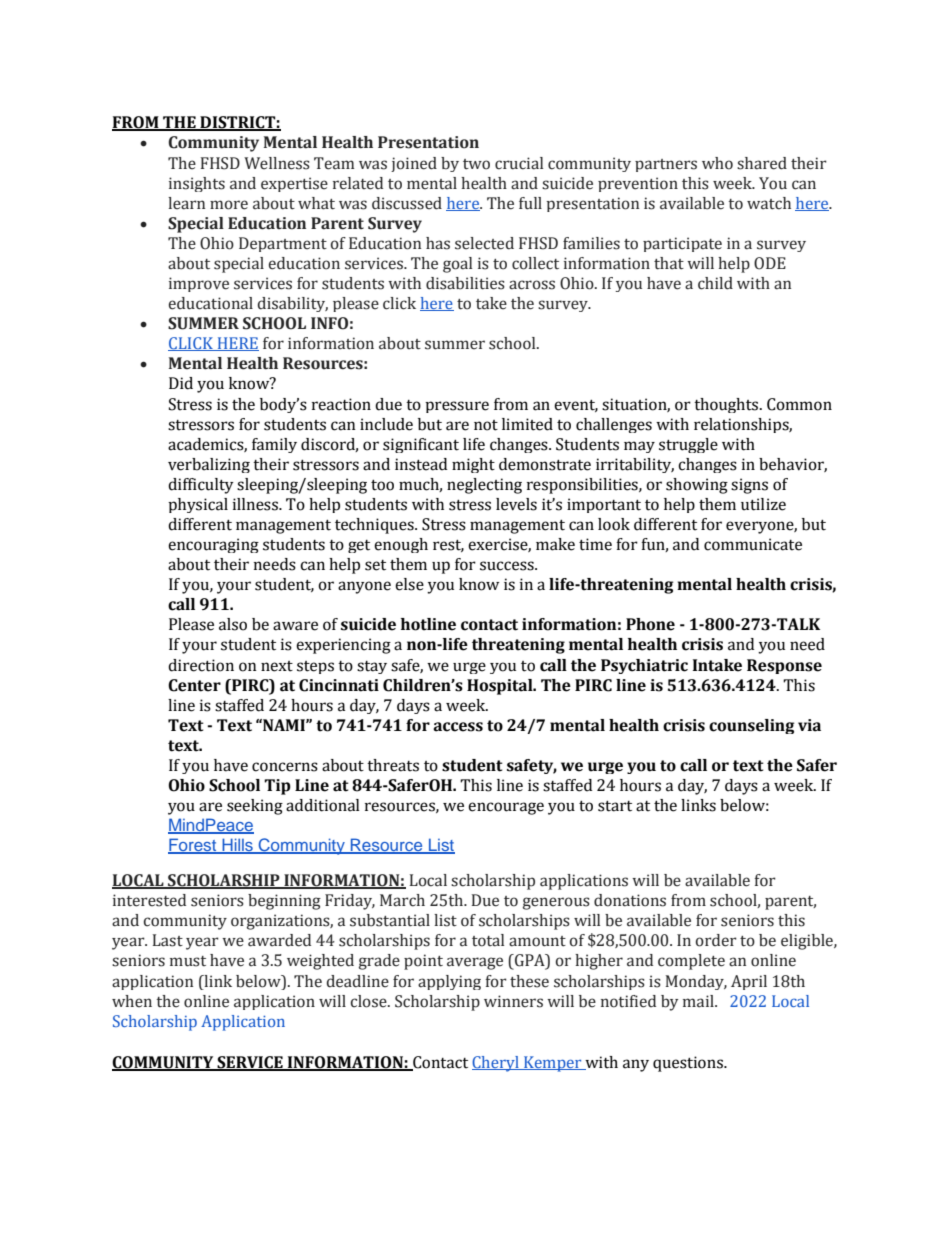 The height and width of the document is (1233, 952). What do you see at coordinates (650, 624) in the document?
I see `Phone` at bounding box center [650, 624].
